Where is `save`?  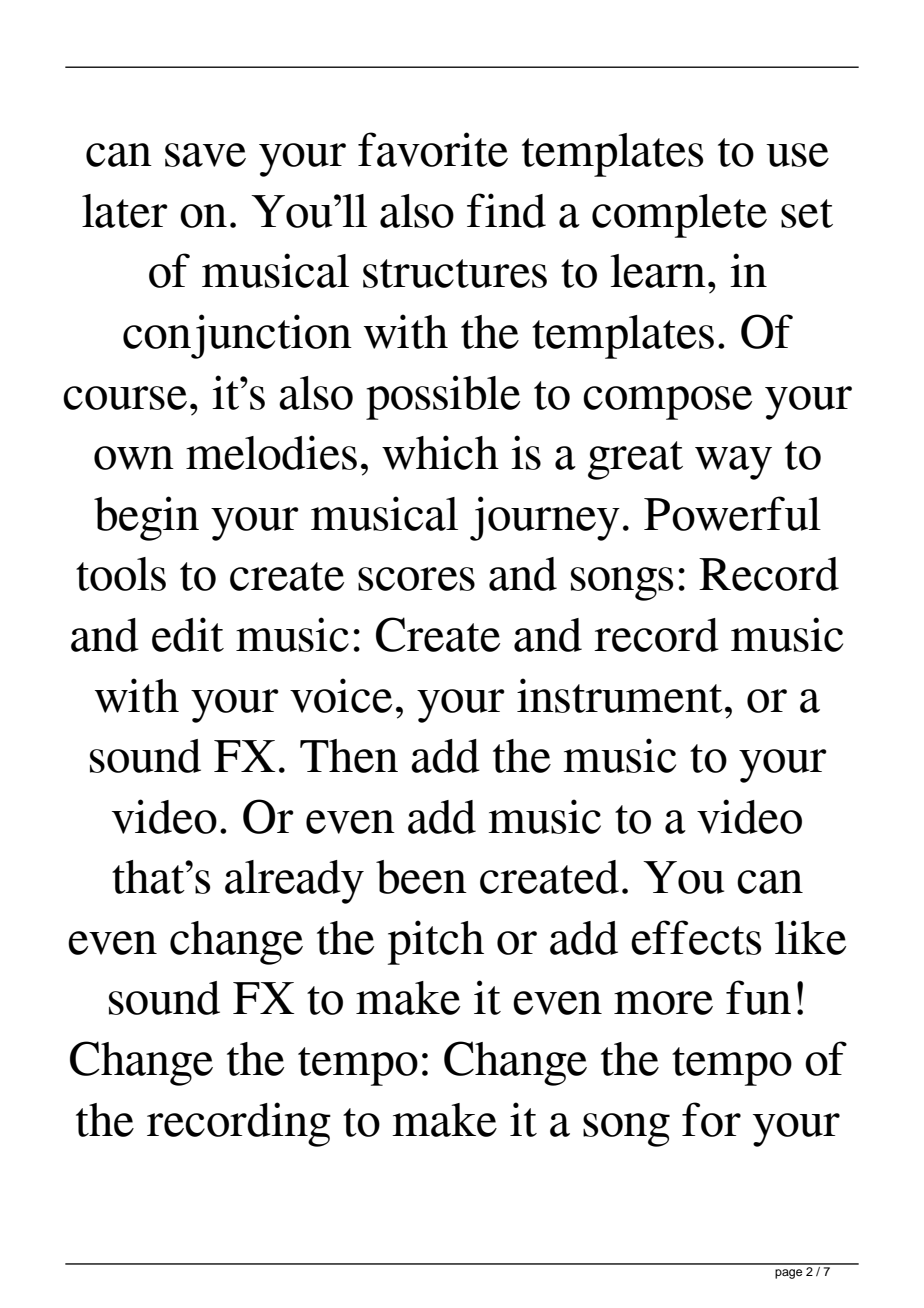 save is located at coordinates (205, 155).
